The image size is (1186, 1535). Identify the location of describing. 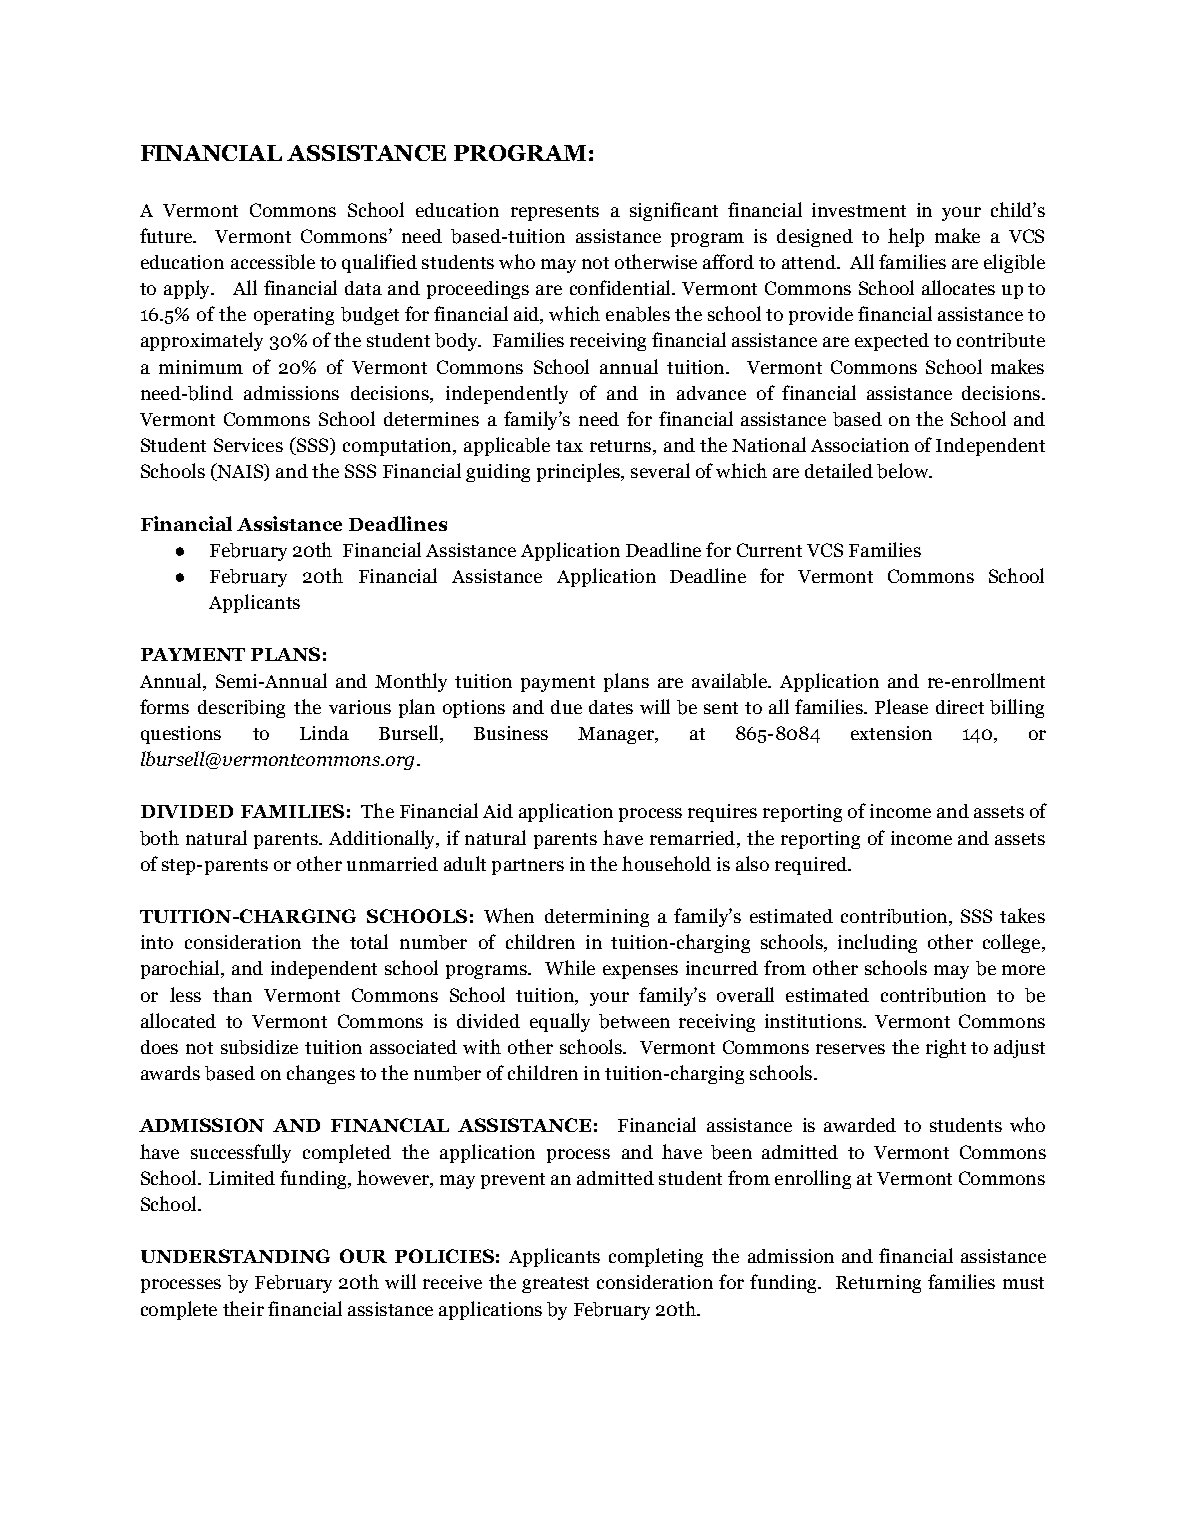
(241, 709).
